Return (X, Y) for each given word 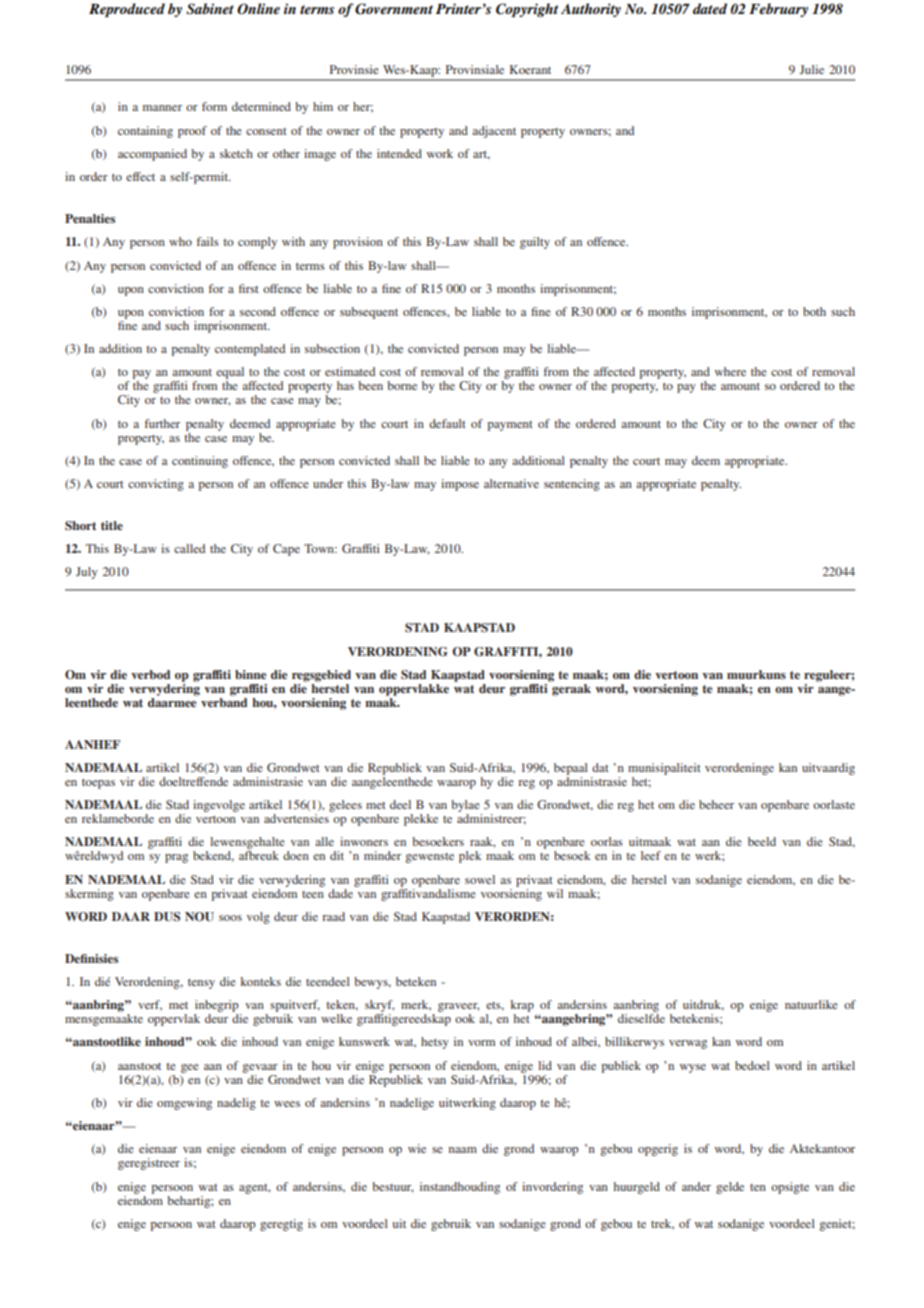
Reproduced (127, 10)
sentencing (572, 485)
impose (460, 485)
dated (710, 8)
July (87, 573)
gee (190, 1068)
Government (394, 9)
